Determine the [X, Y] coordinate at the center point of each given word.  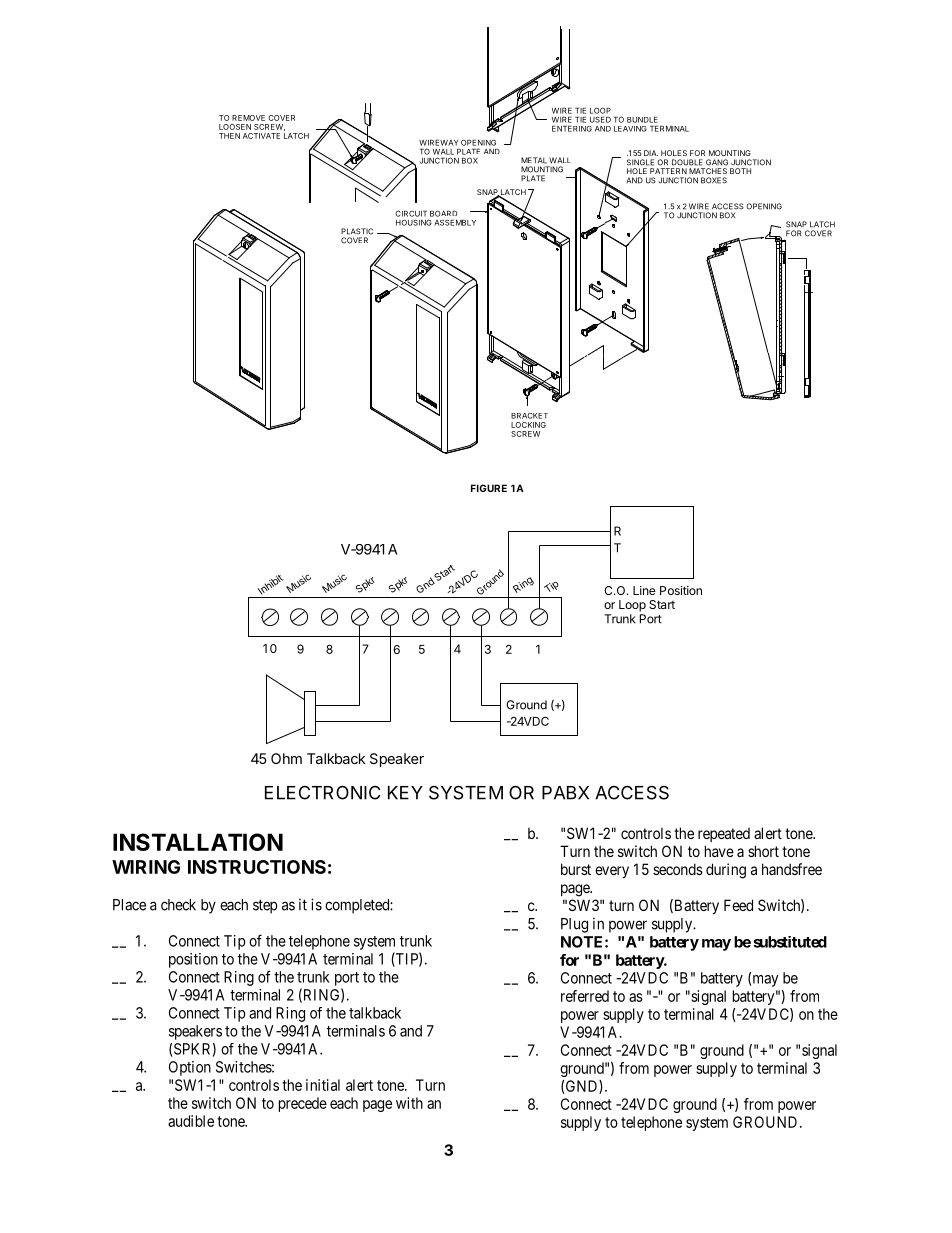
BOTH [740, 171]
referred [585, 996]
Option [190, 1068]
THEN [229, 136]
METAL [534, 160]
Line [644, 590]
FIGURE [489, 488]
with [409, 1103]
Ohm [286, 758]
